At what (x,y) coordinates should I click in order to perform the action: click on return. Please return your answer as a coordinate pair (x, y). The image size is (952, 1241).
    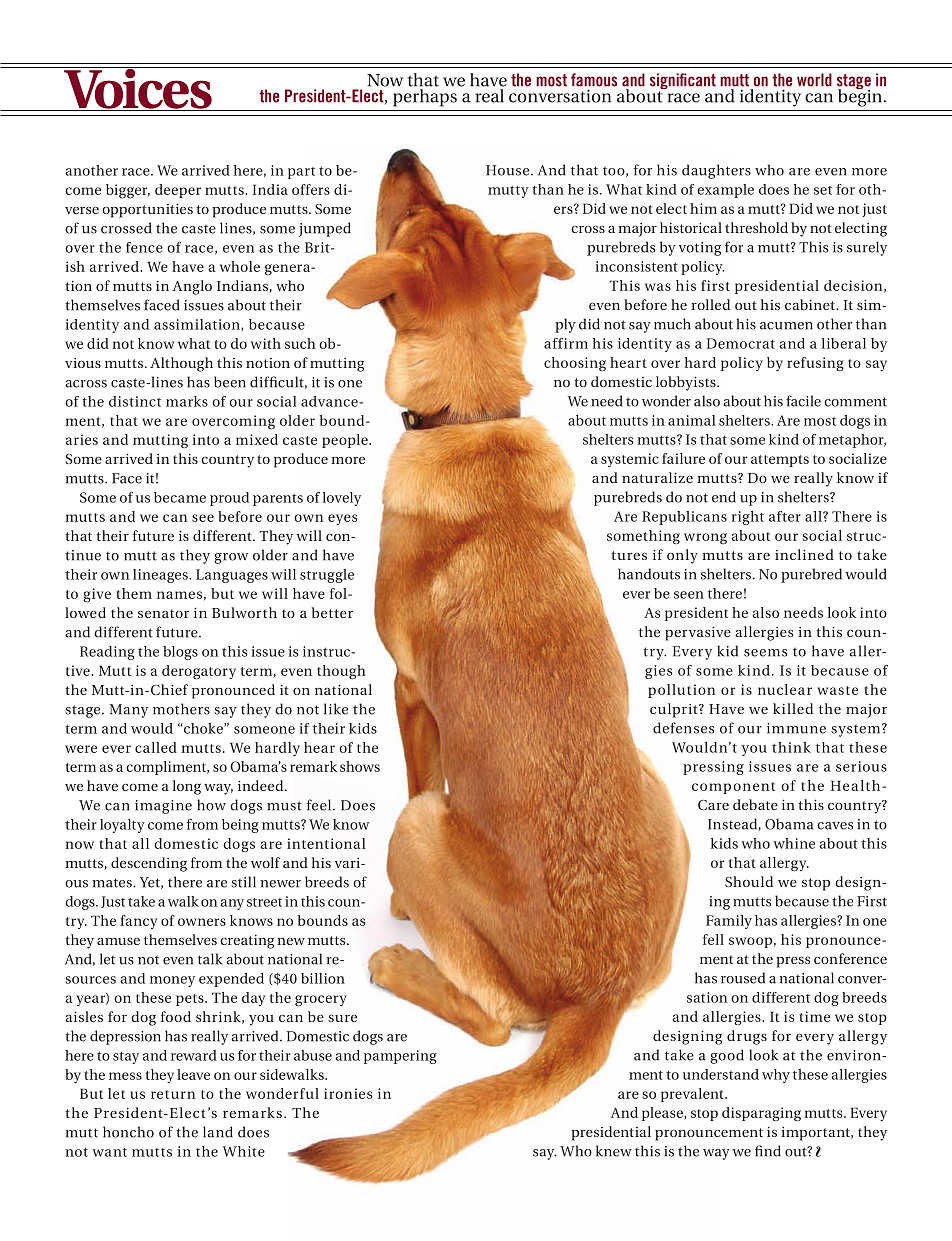
    Looking at the image, I should click on (173, 1094).
